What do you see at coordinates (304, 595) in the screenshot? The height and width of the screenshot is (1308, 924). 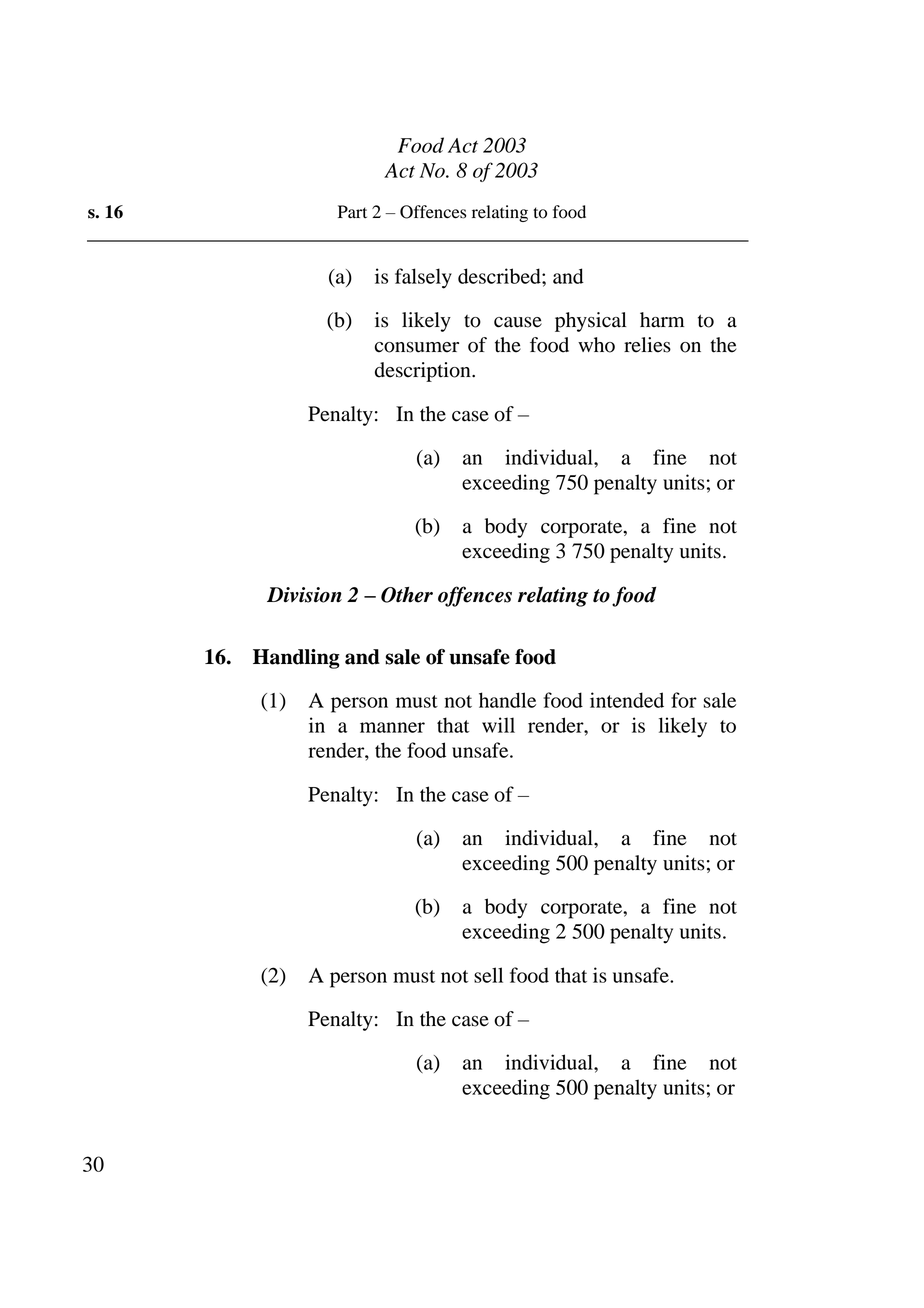 I see `Division` at bounding box center [304, 595].
